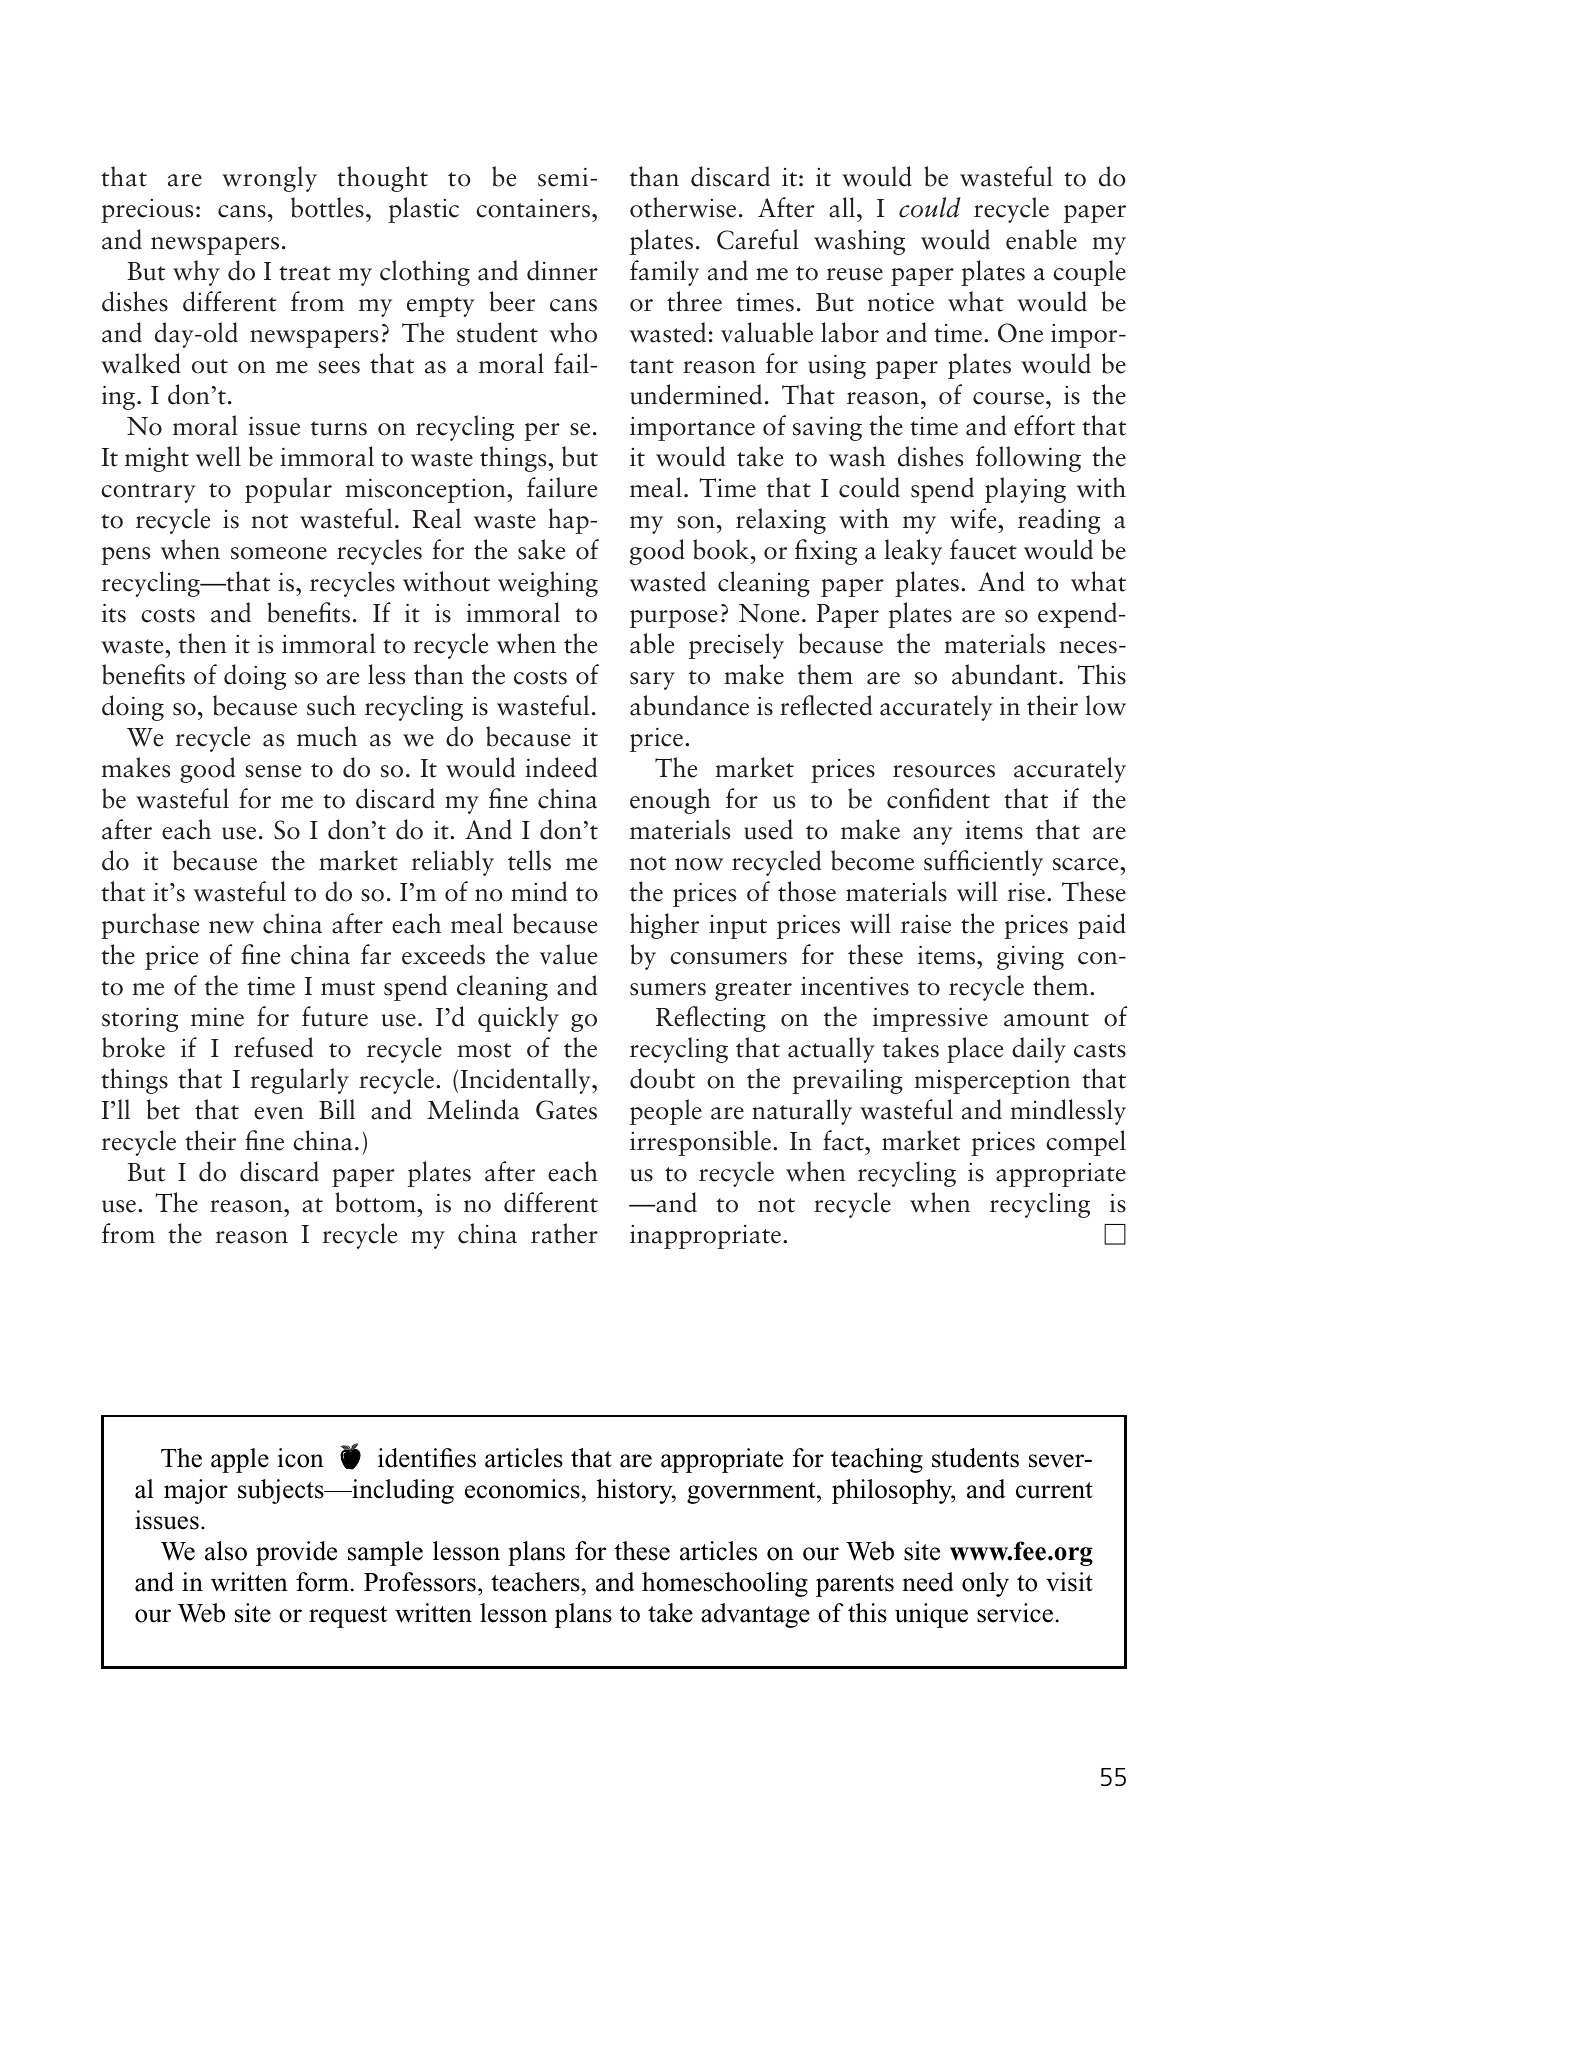 The image size is (1585, 2052). What do you see at coordinates (279, 553) in the image?
I see `someone` at bounding box center [279, 553].
